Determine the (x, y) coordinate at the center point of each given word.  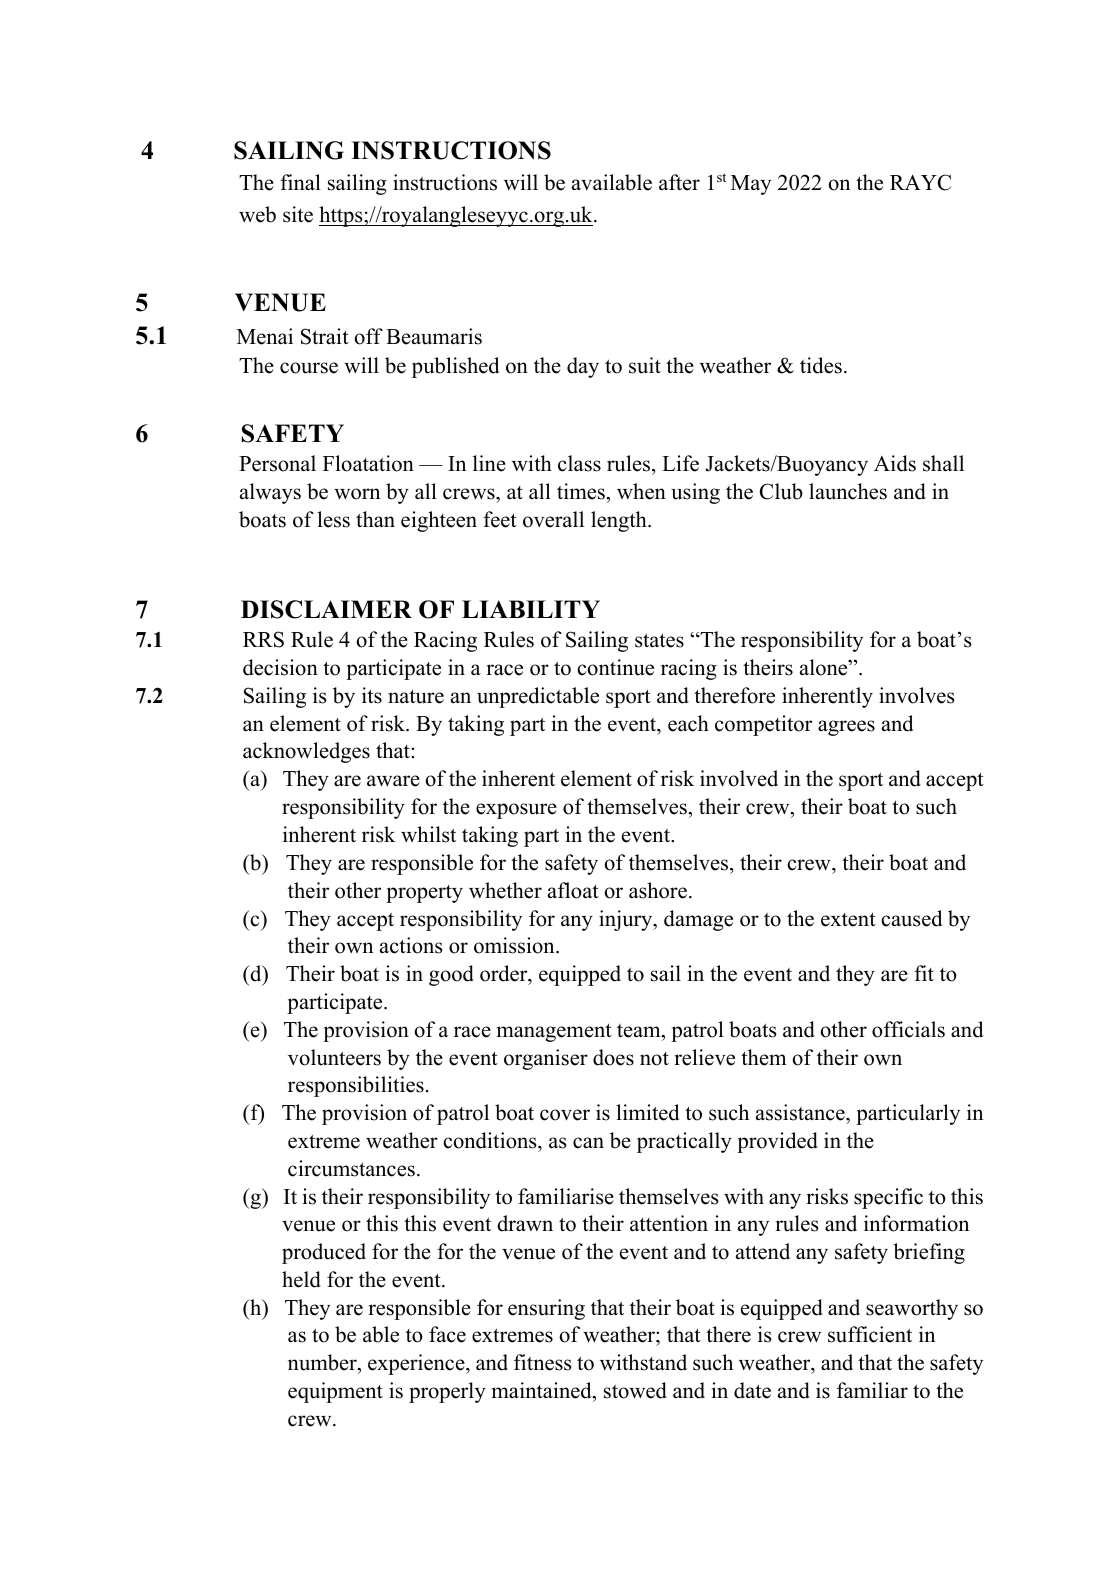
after (679, 182)
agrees (846, 728)
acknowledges (306, 752)
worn (357, 494)
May (751, 185)
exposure (516, 811)
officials (908, 1029)
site (298, 214)
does (613, 1057)
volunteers (334, 1057)
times (581, 491)
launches (848, 491)
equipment (335, 1392)
